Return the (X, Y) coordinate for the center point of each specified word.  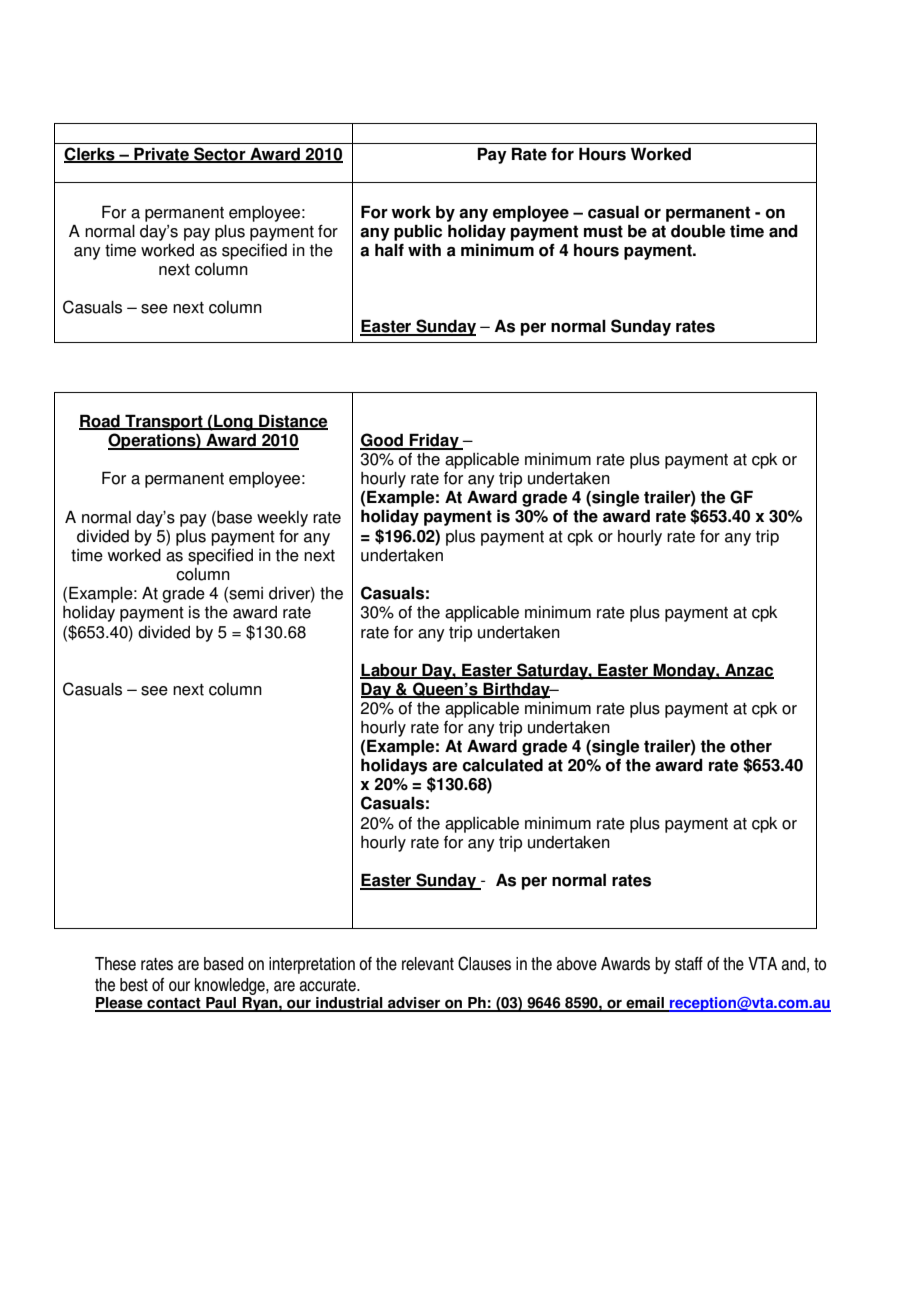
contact (174, 1004)
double (698, 231)
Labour (389, 670)
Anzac (748, 670)
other (751, 746)
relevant (428, 964)
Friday (434, 441)
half (389, 250)
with (424, 250)
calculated (502, 765)
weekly (282, 519)
